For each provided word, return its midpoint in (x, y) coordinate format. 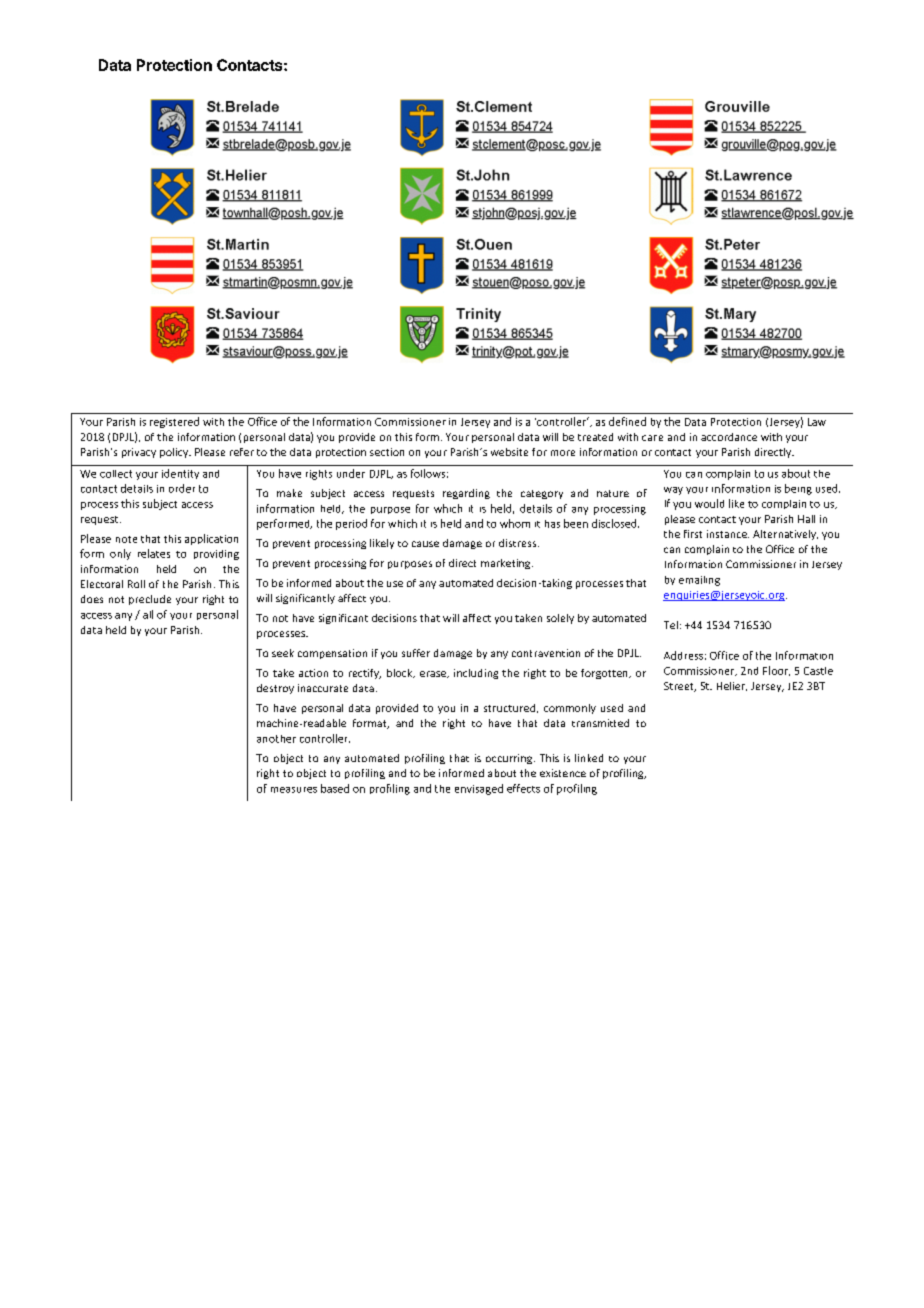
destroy (275, 689)
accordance (729, 437)
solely (560, 619)
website (509, 452)
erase (434, 674)
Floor (776, 671)
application (211, 539)
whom (515, 523)
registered (174, 422)
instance (728, 534)
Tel (671, 625)
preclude (150, 600)
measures (294, 790)
